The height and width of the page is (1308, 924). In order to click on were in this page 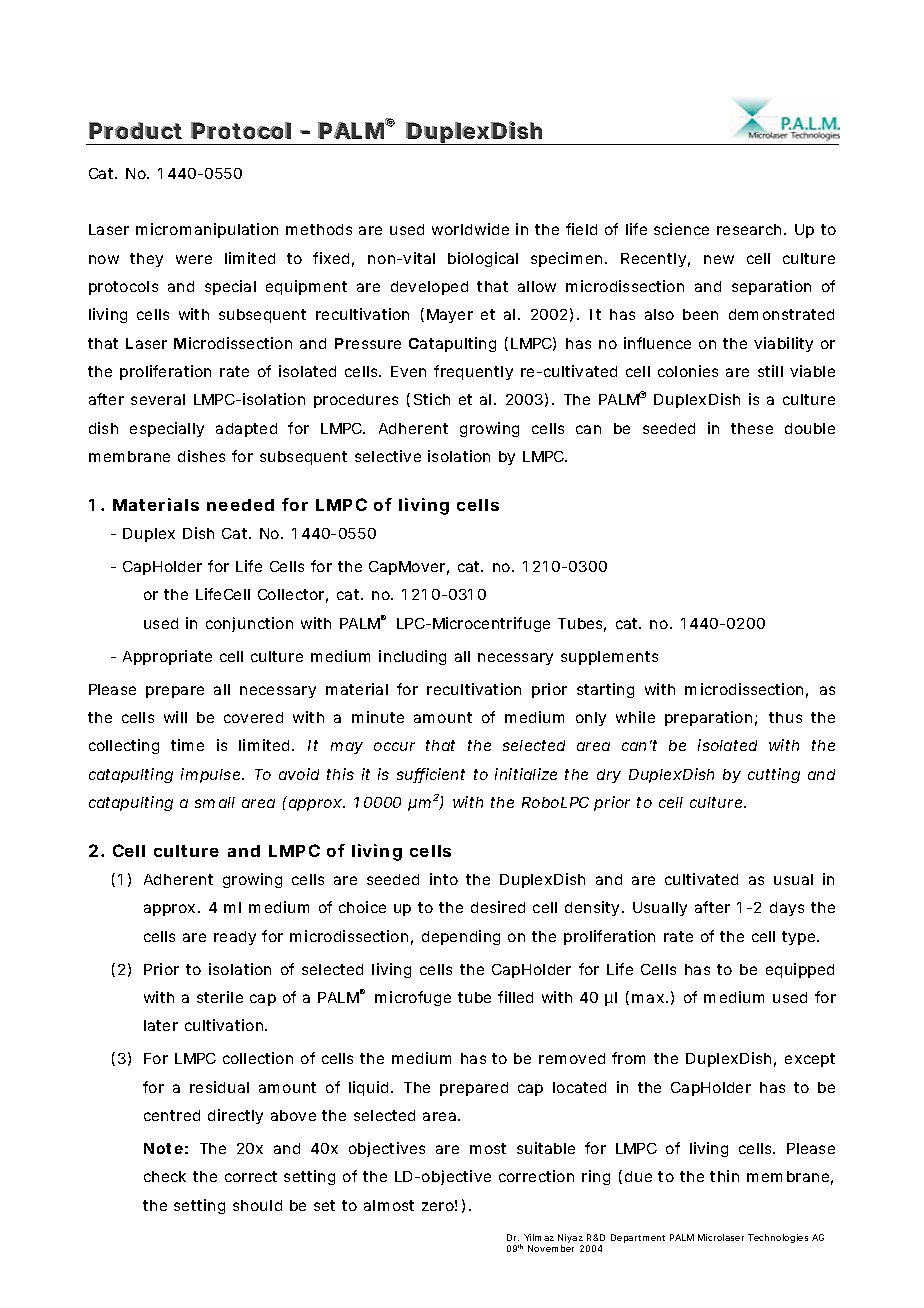, I will do `click(194, 259)`.
